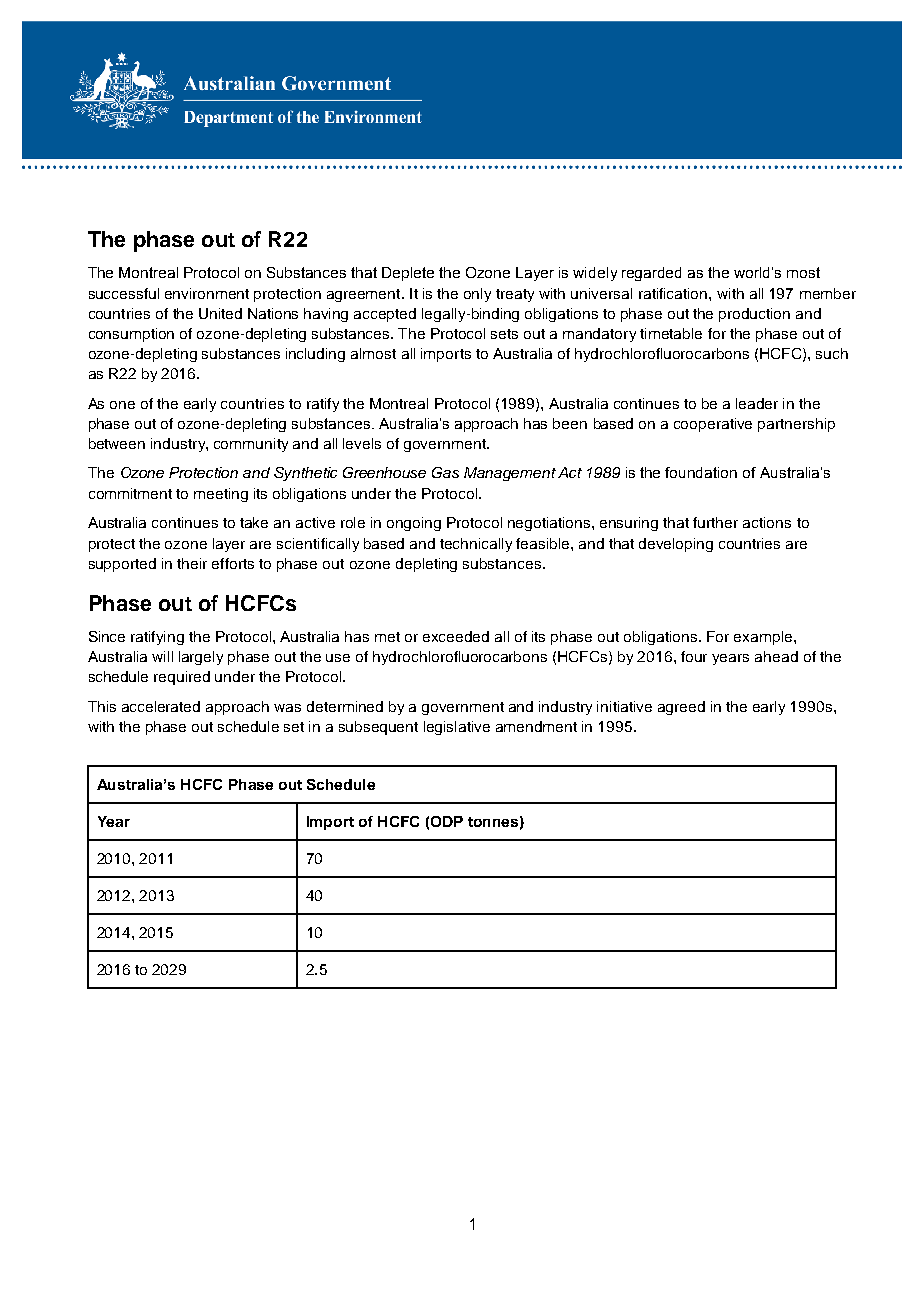  I want to click on agreed, so click(681, 708).
